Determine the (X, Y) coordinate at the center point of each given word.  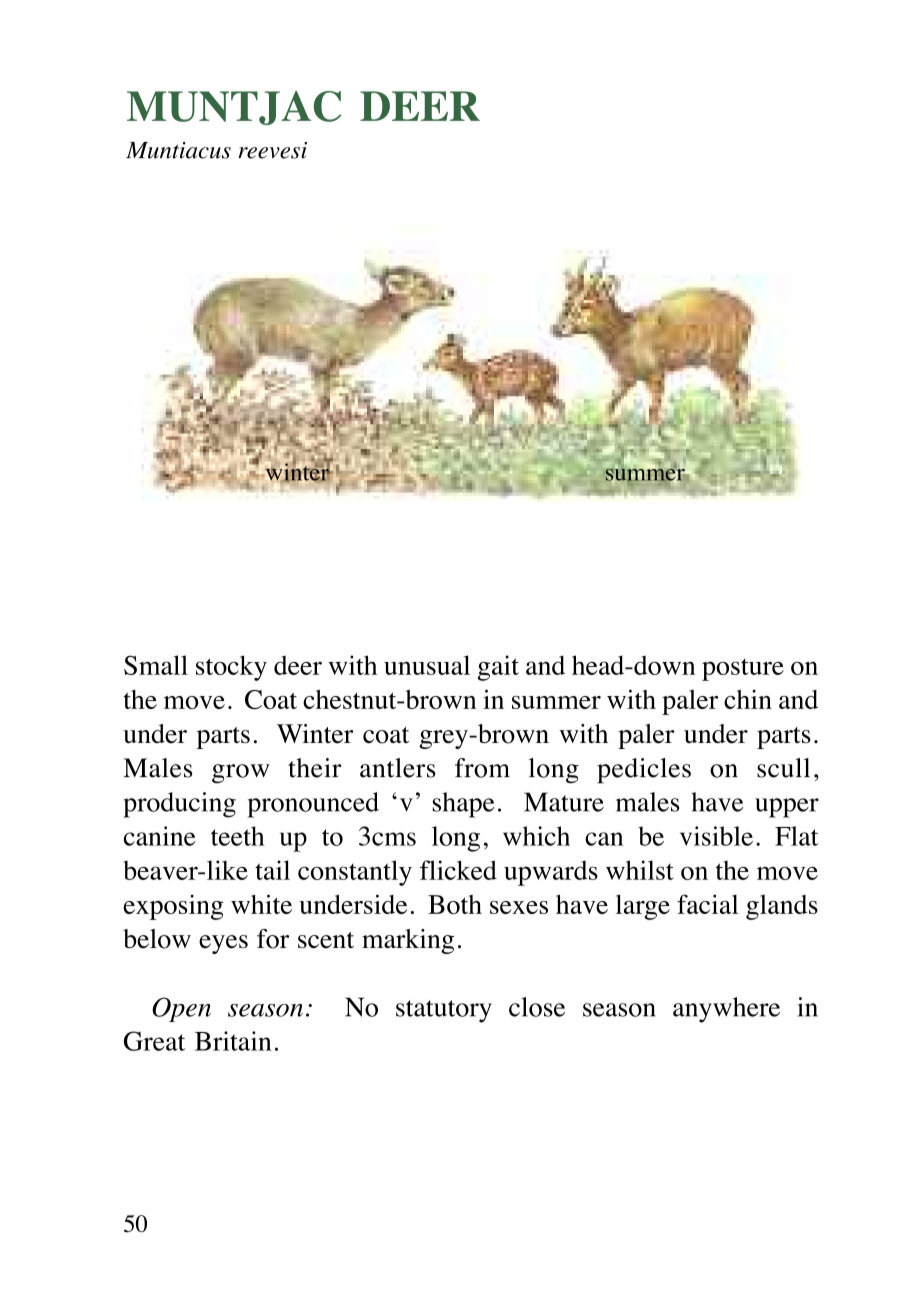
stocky (231, 668)
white (261, 904)
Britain (233, 1041)
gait (498, 668)
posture (743, 670)
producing (179, 805)
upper (787, 808)
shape (463, 805)
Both (455, 904)
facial (707, 904)
